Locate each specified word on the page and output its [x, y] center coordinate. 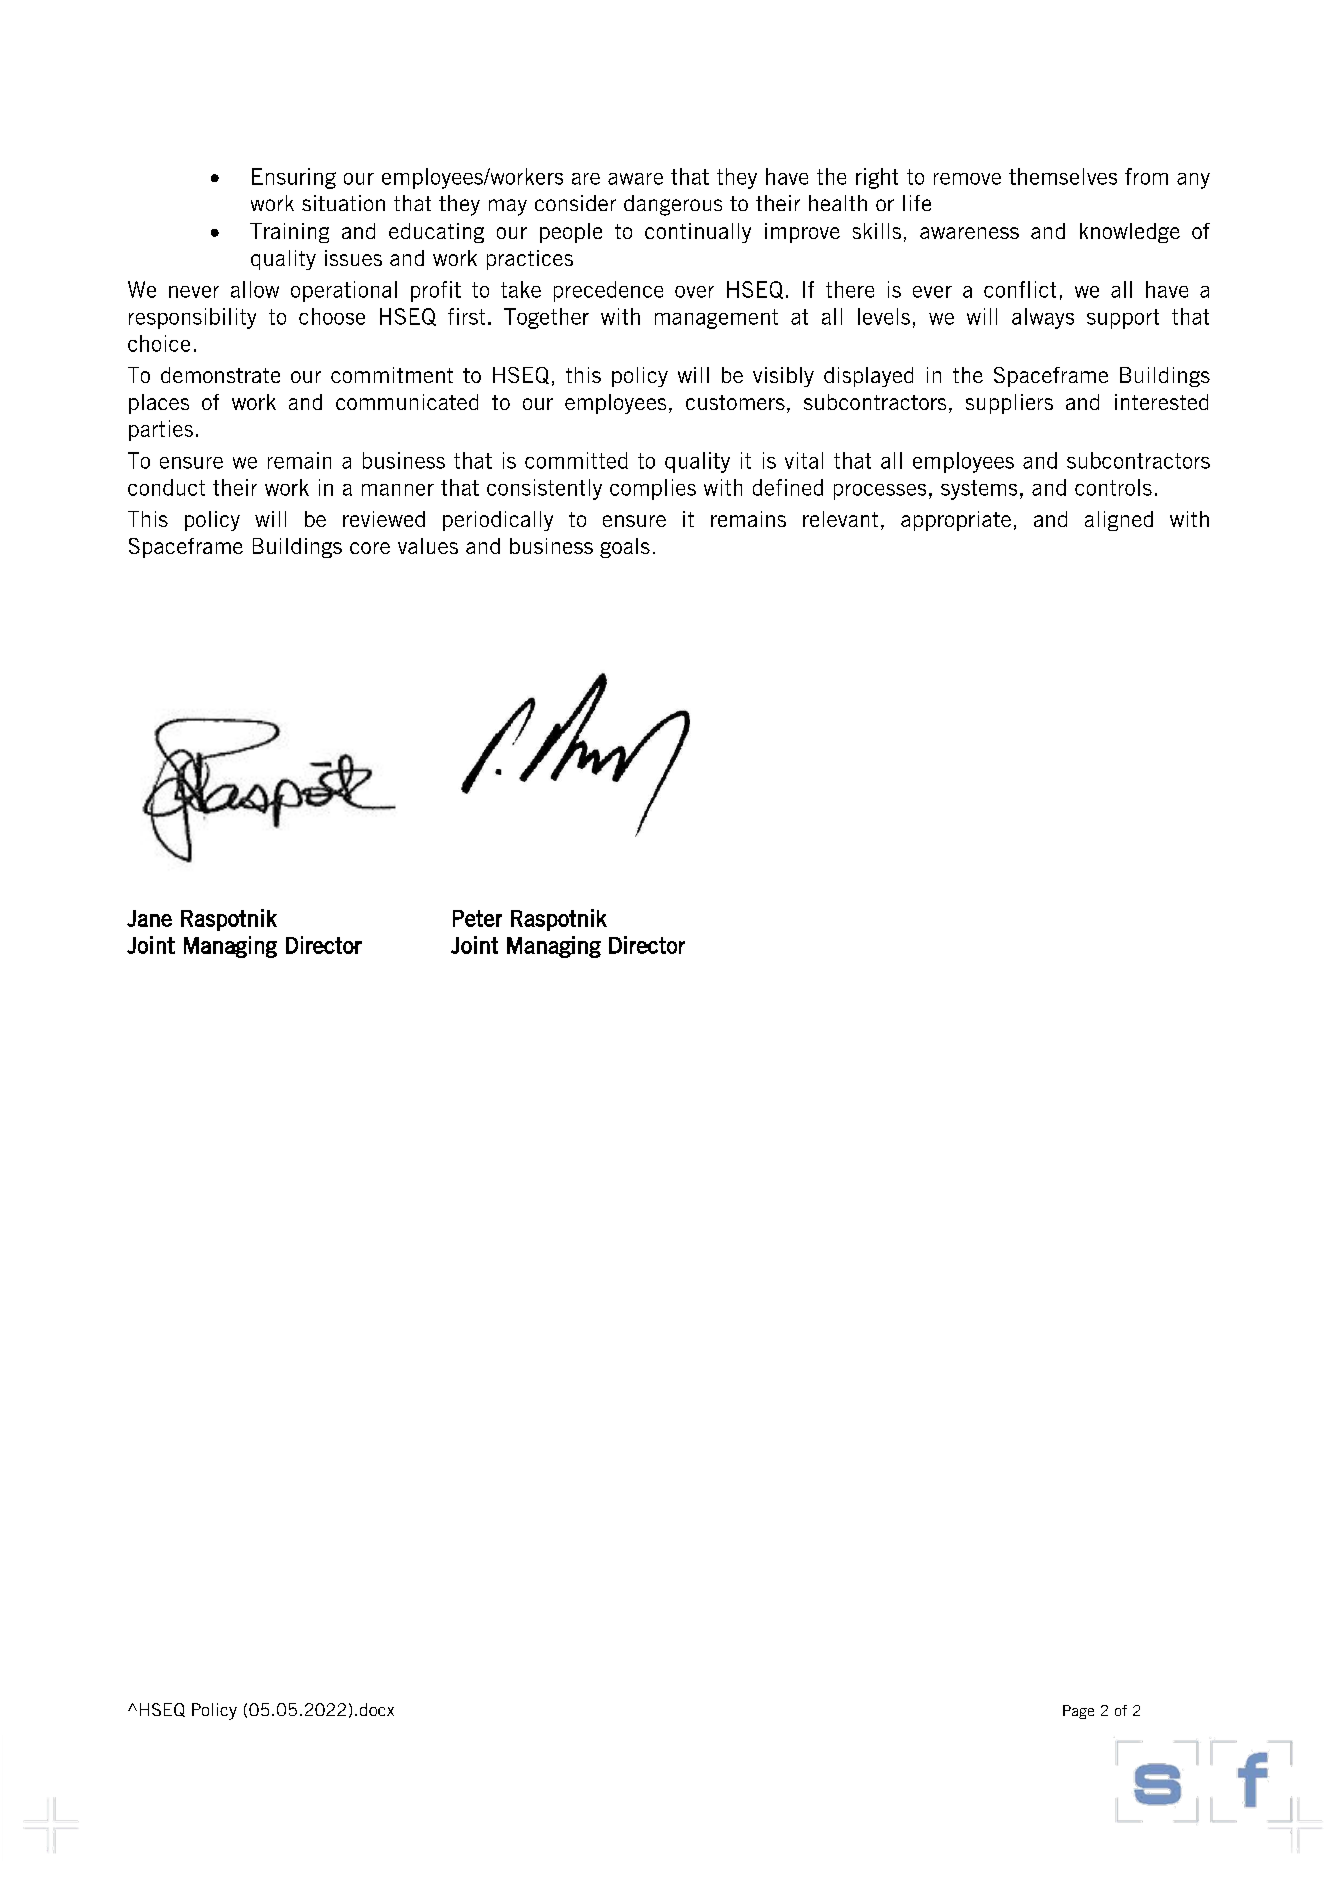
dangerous [673, 205]
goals [625, 548]
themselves [1063, 176]
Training [289, 233]
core [370, 548]
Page [1078, 1712]
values [428, 546]
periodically [498, 521]
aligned [1119, 521]
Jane [149, 918]
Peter [477, 918]
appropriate [956, 521]
